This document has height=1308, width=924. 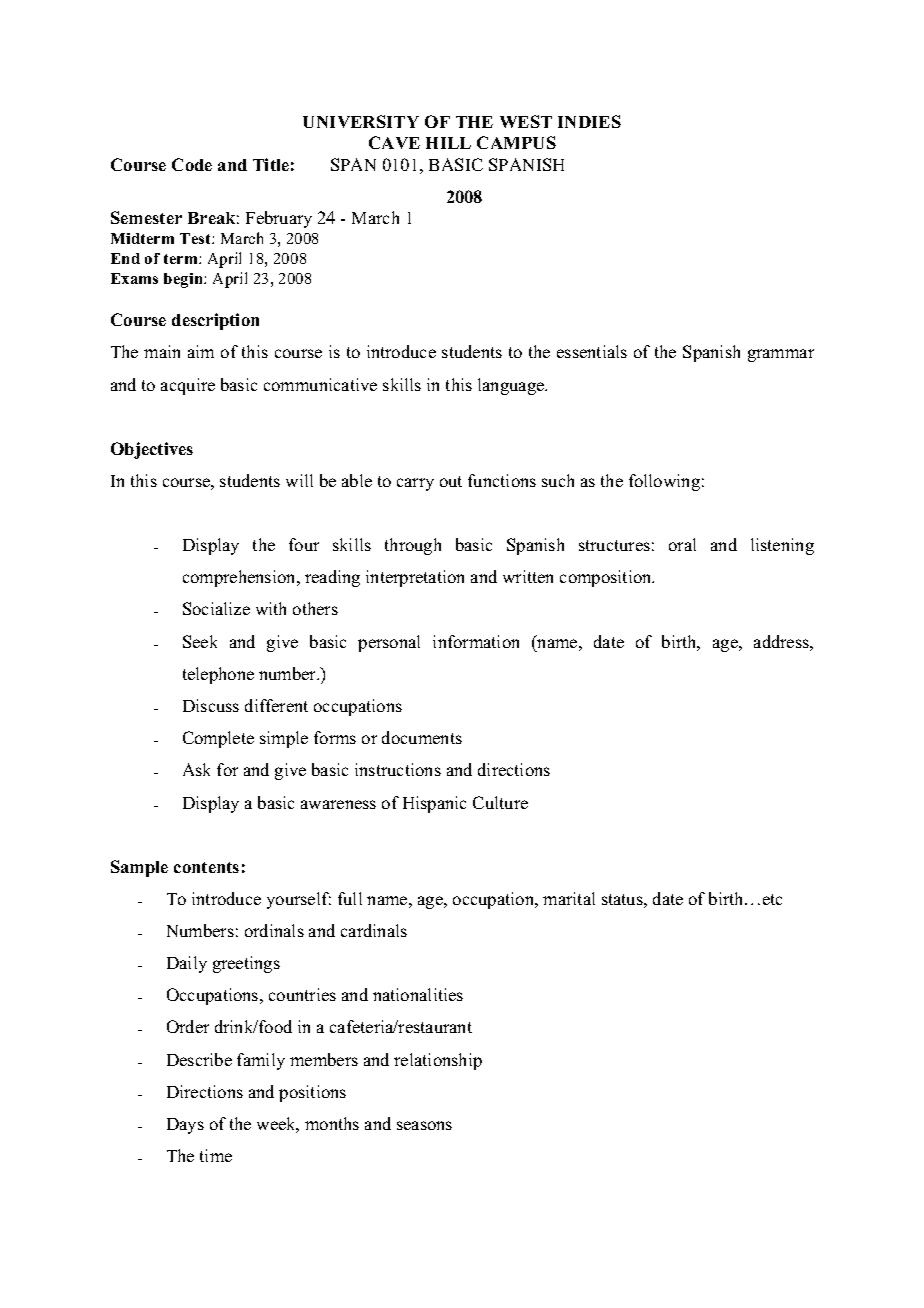 What do you see at coordinates (424, 1125) in the document?
I see `seasons` at bounding box center [424, 1125].
